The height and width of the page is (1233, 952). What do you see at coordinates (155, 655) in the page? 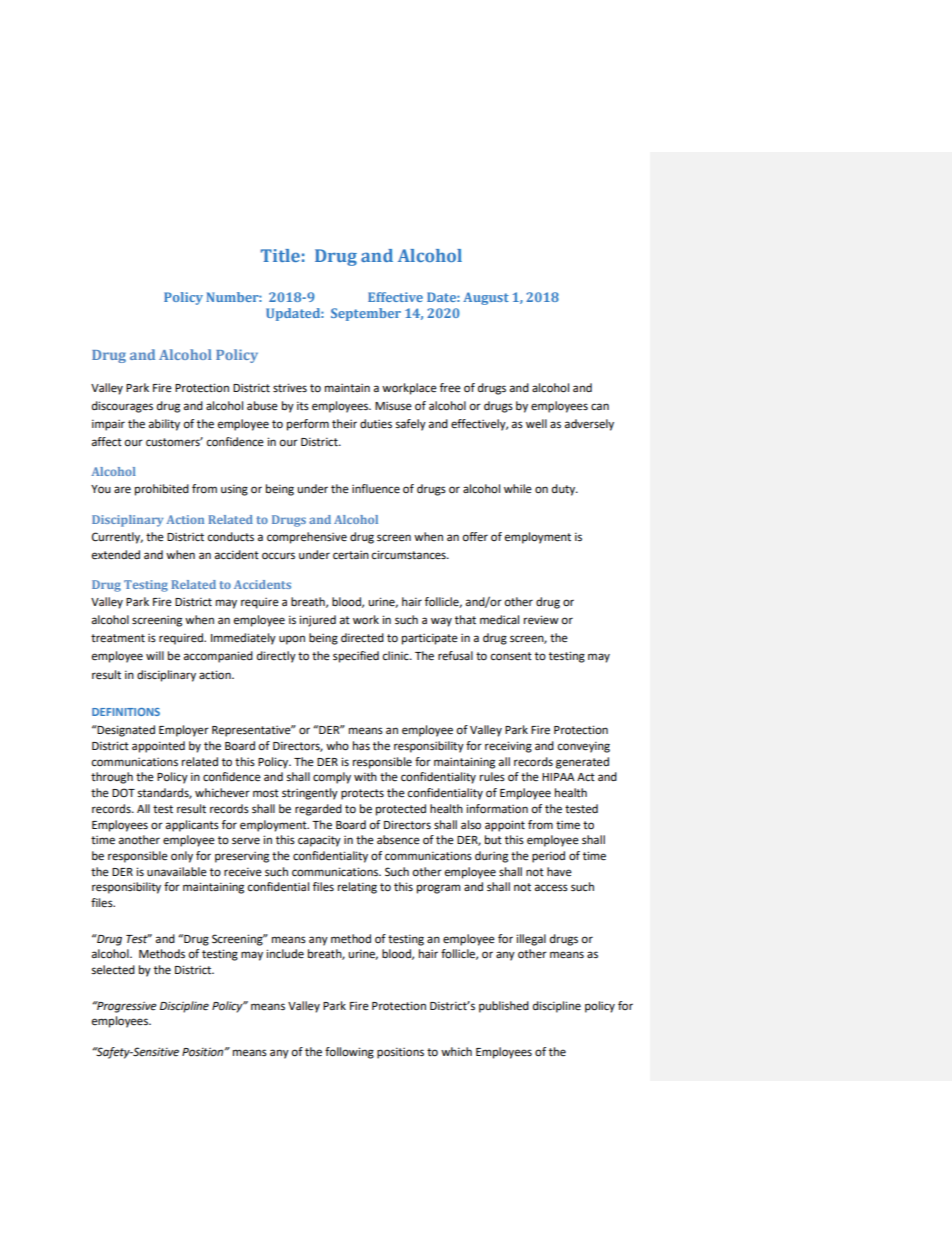
I see `will` at bounding box center [155, 655].
